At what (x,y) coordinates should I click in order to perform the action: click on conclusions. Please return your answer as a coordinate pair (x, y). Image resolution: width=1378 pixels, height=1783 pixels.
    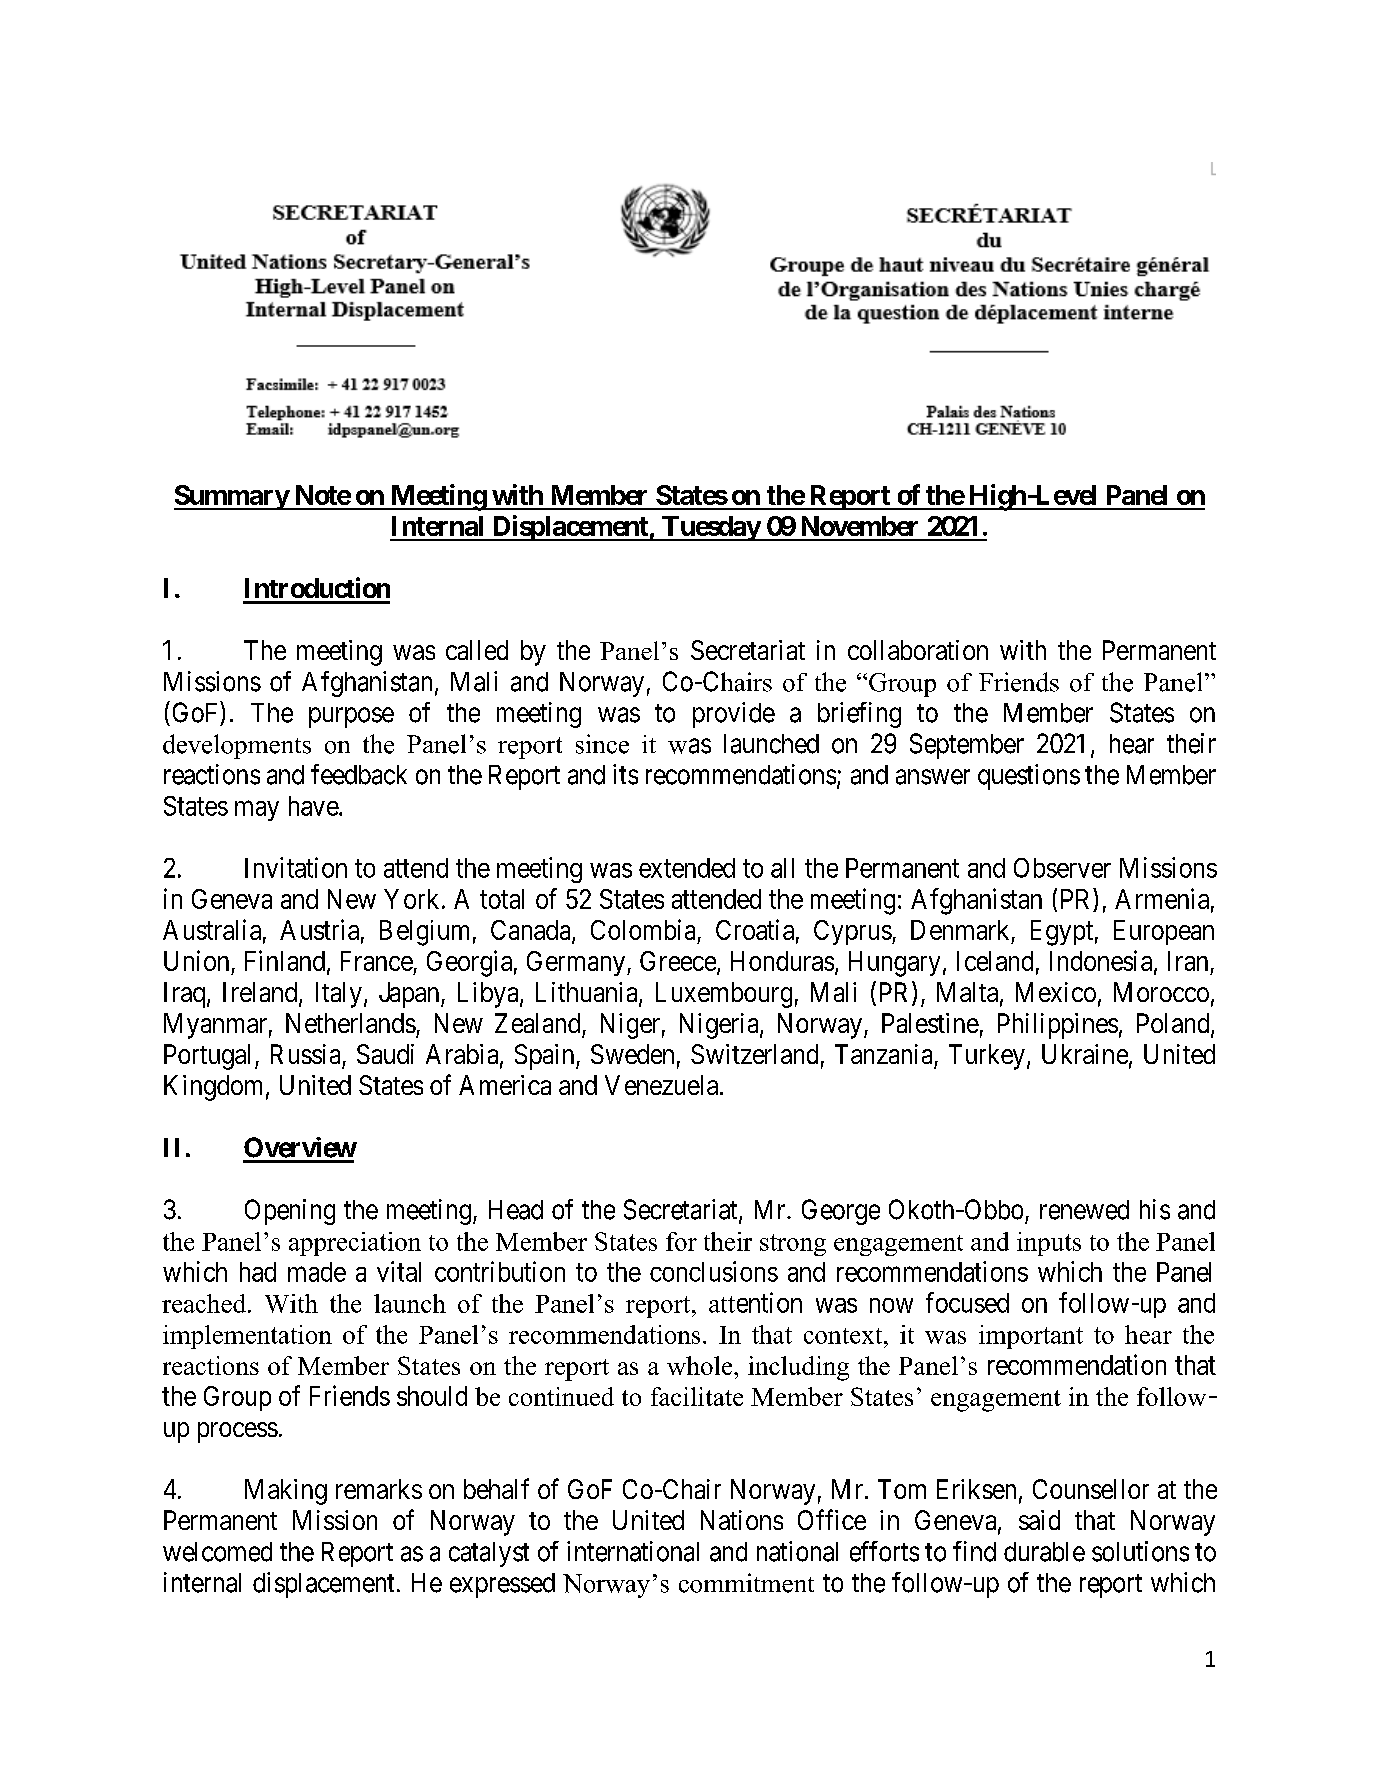
    Looking at the image, I should click on (714, 1271).
